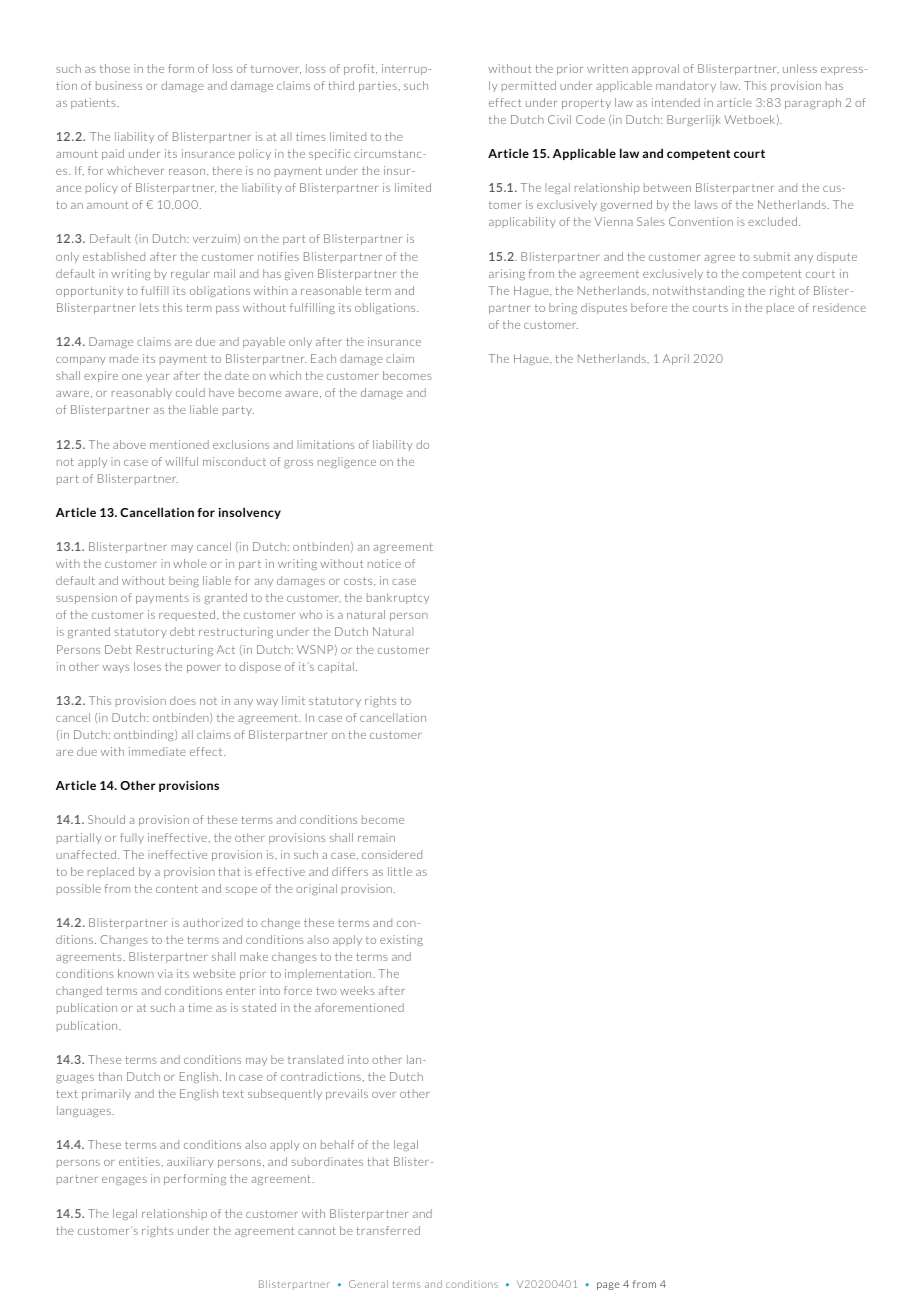 This screenshot has width=924, height=1308. I want to click on auxiliary, so click(190, 1162).
